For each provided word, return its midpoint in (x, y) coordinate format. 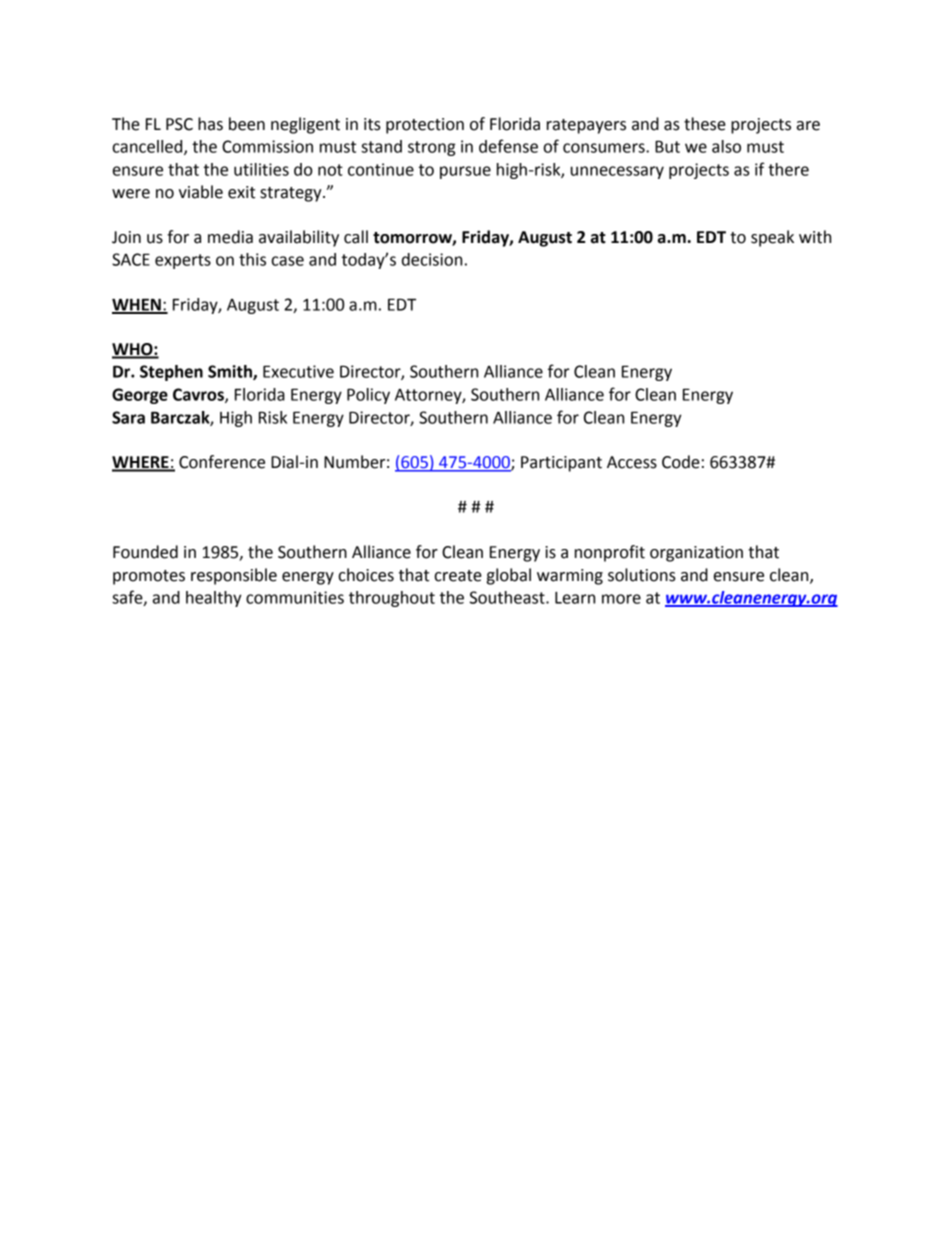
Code (681, 462)
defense (508, 146)
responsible (234, 576)
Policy (368, 396)
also (726, 146)
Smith (231, 372)
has (210, 124)
